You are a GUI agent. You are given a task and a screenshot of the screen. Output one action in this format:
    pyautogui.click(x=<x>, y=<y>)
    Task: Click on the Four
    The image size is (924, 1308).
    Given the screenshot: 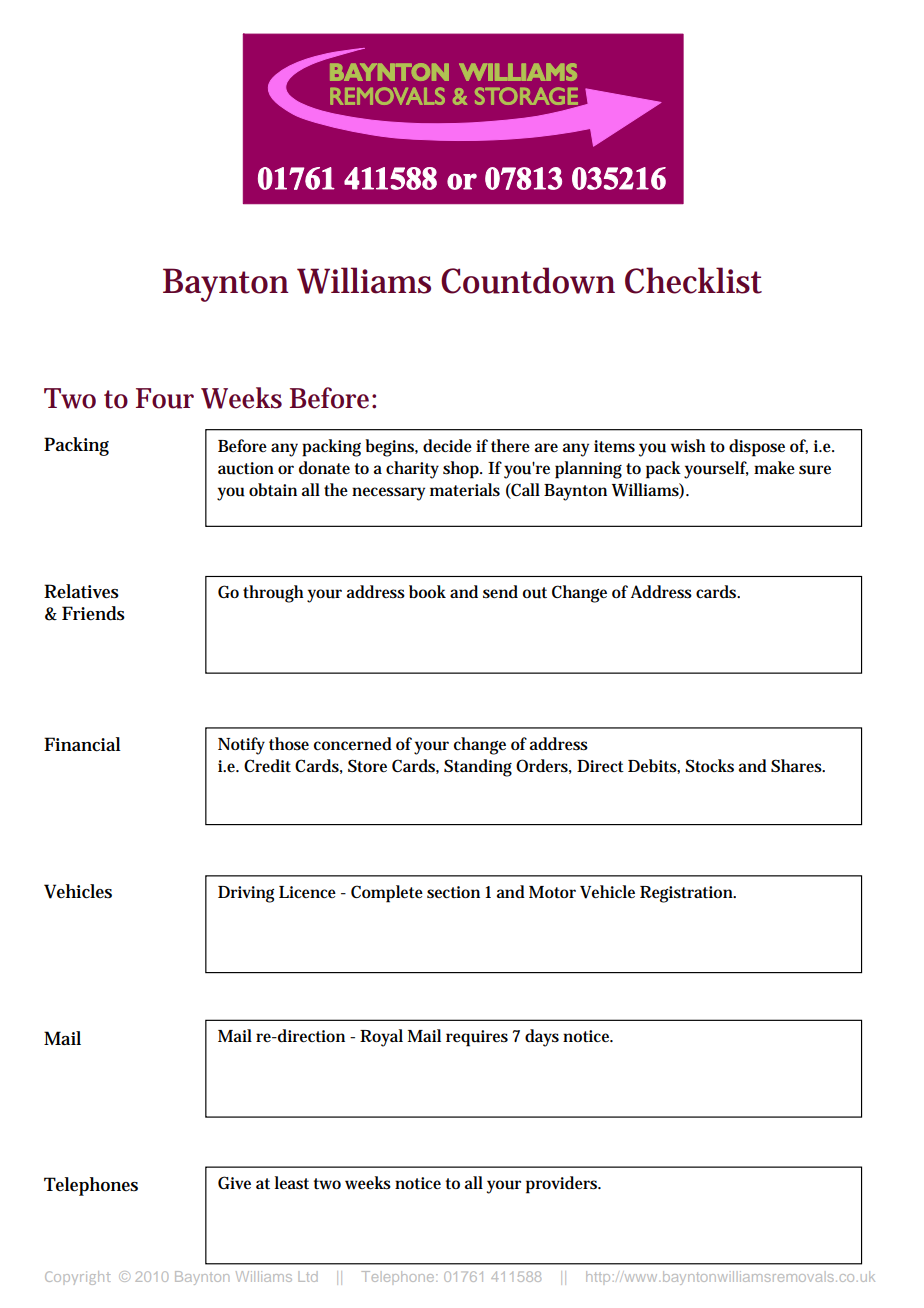 What is the action you would take?
    pyautogui.click(x=165, y=398)
